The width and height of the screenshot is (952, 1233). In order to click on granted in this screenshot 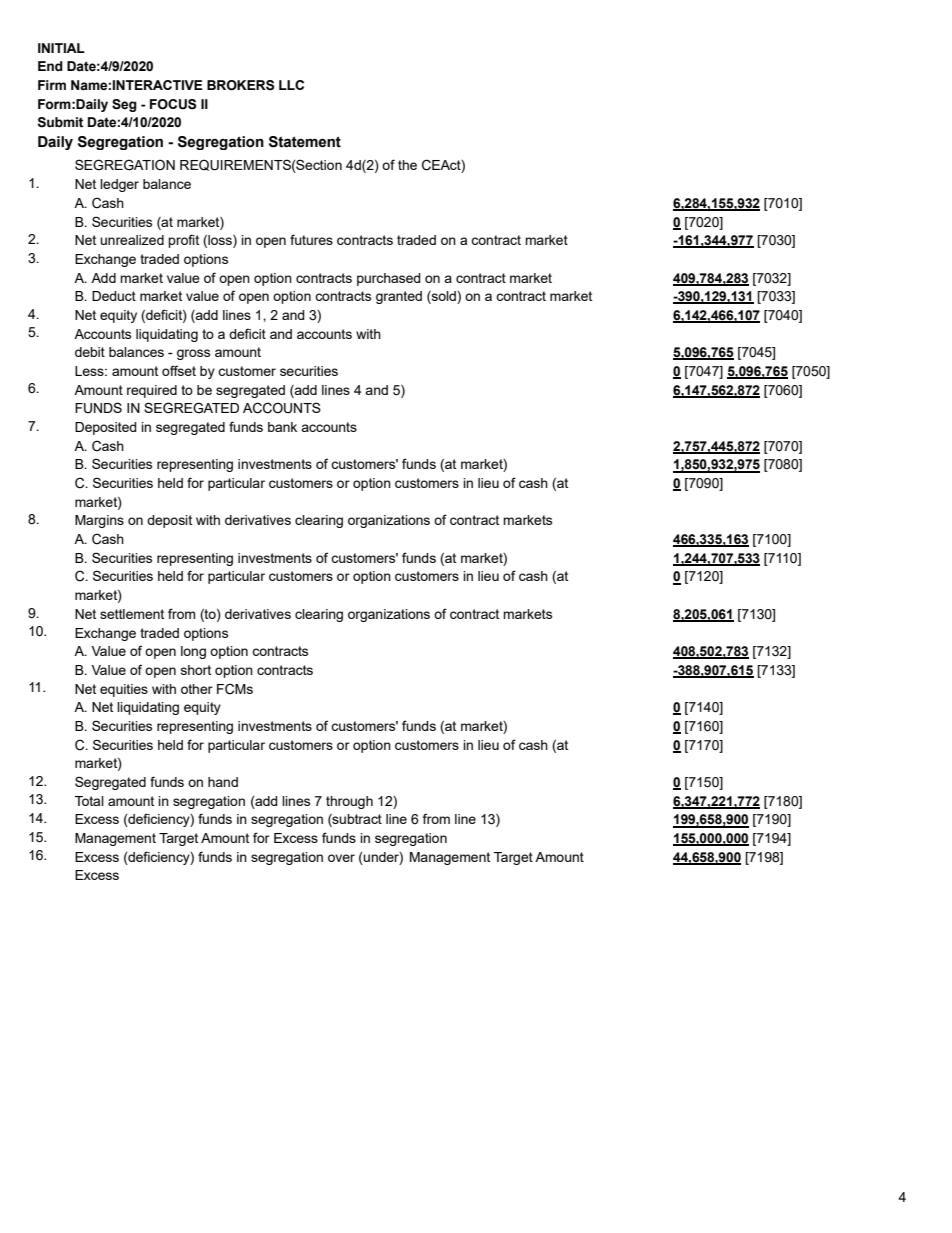, I will do `click(399, 297)`.
